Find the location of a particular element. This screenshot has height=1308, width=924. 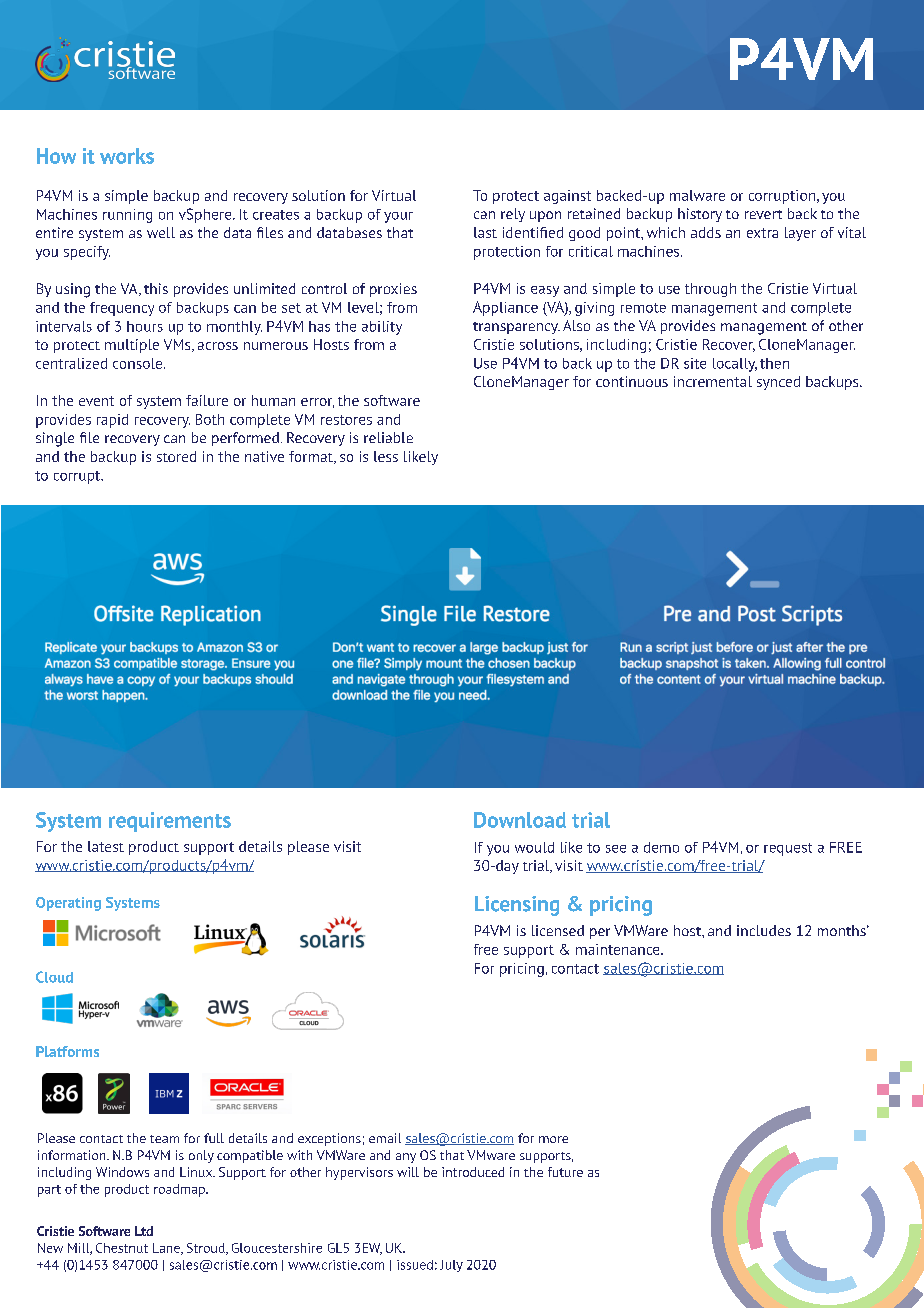

revert is located at coordinates (763, 214).
